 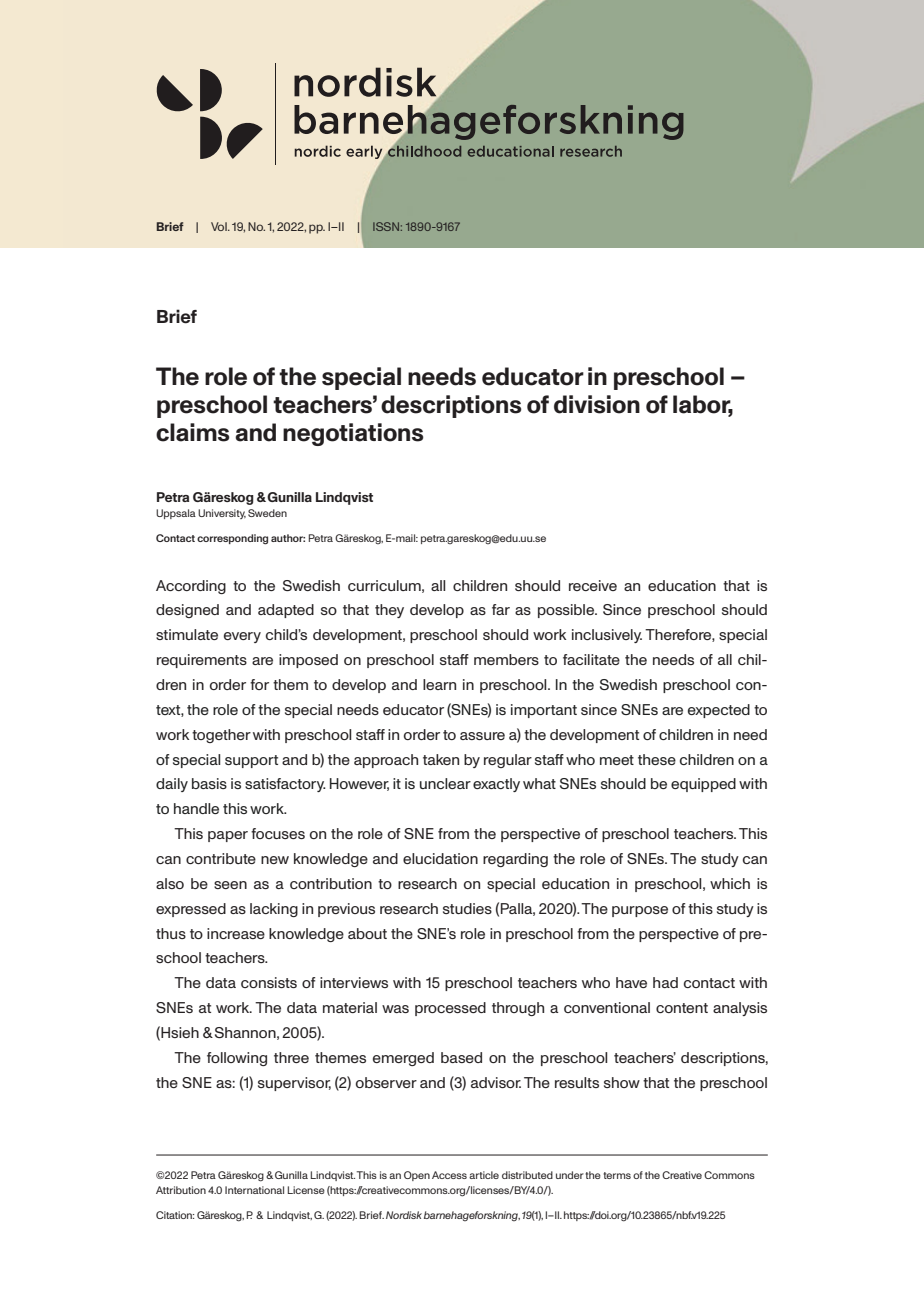 What do you see at coordinates (221, 736) in the screenshot?
I see `together` at bounding box center [221, 736].
